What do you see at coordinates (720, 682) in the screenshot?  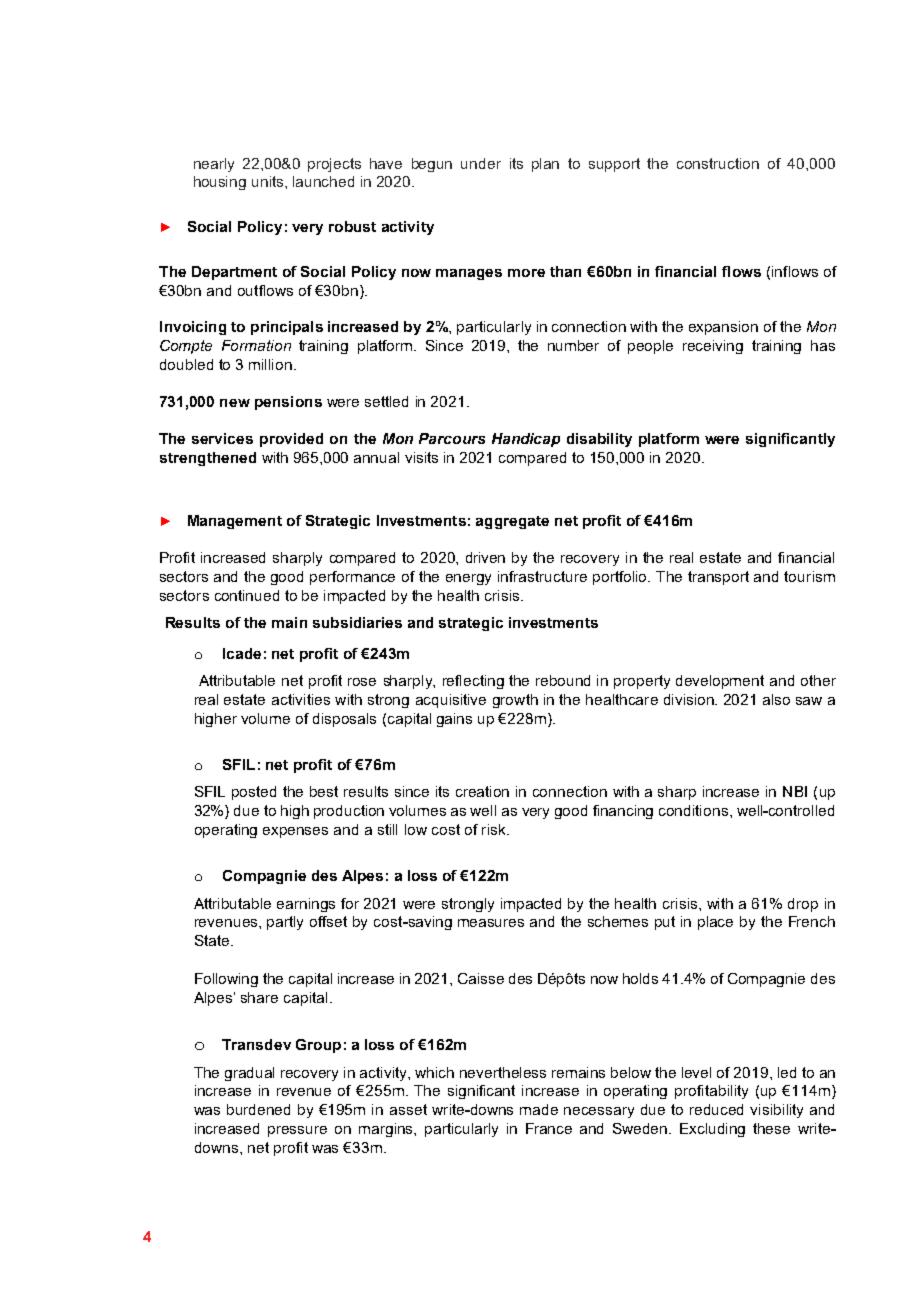 I see `development` at bounding box center [720, 682].
